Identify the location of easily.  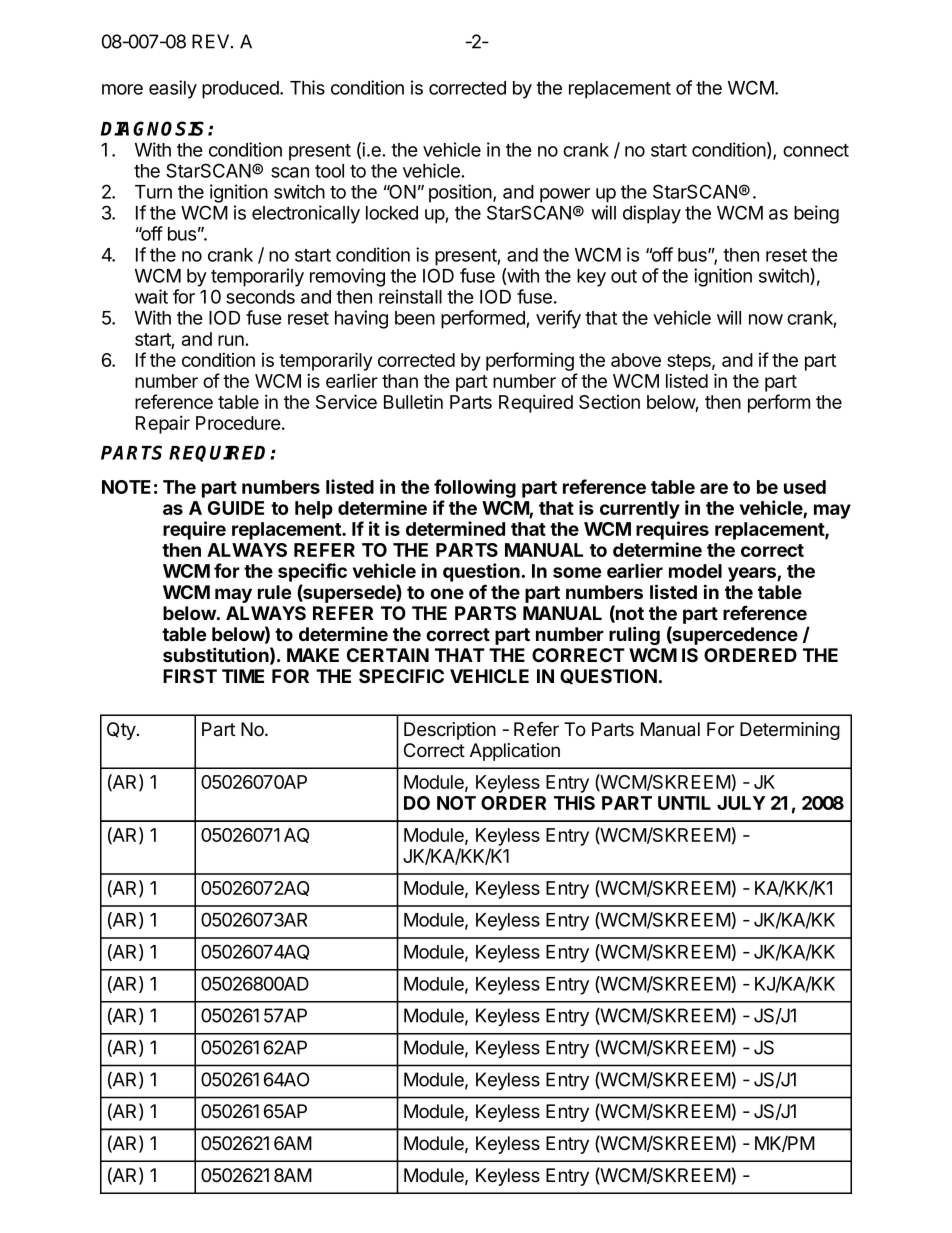
(173, 89).
